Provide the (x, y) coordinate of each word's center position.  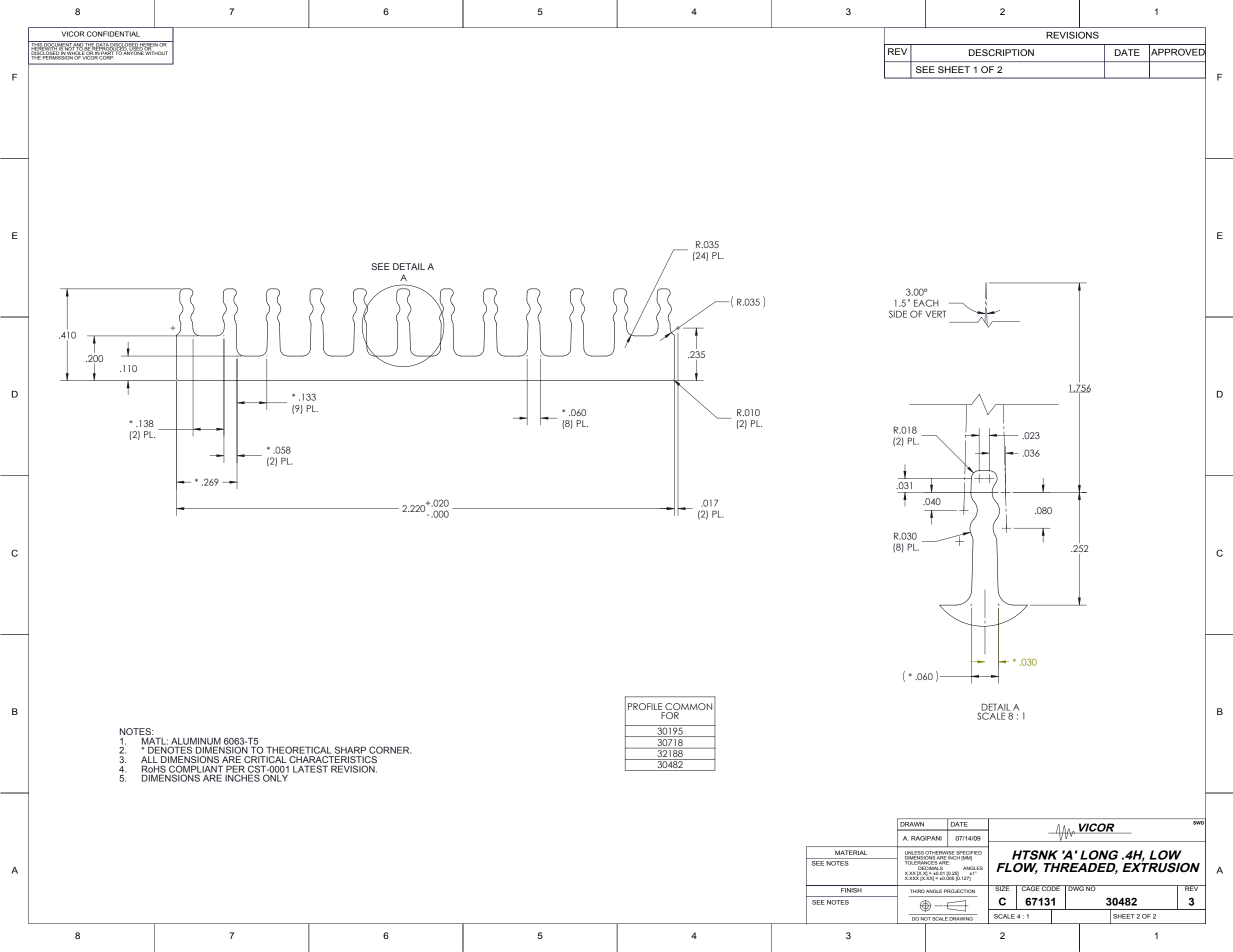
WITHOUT (156, 52)
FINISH (851, 889)
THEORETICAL (298, 750)
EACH (926, 303)
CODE (1051, 888)
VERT (935, 314)
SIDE (898, 314)
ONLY (276, 777)
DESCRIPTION (1001, 52)
